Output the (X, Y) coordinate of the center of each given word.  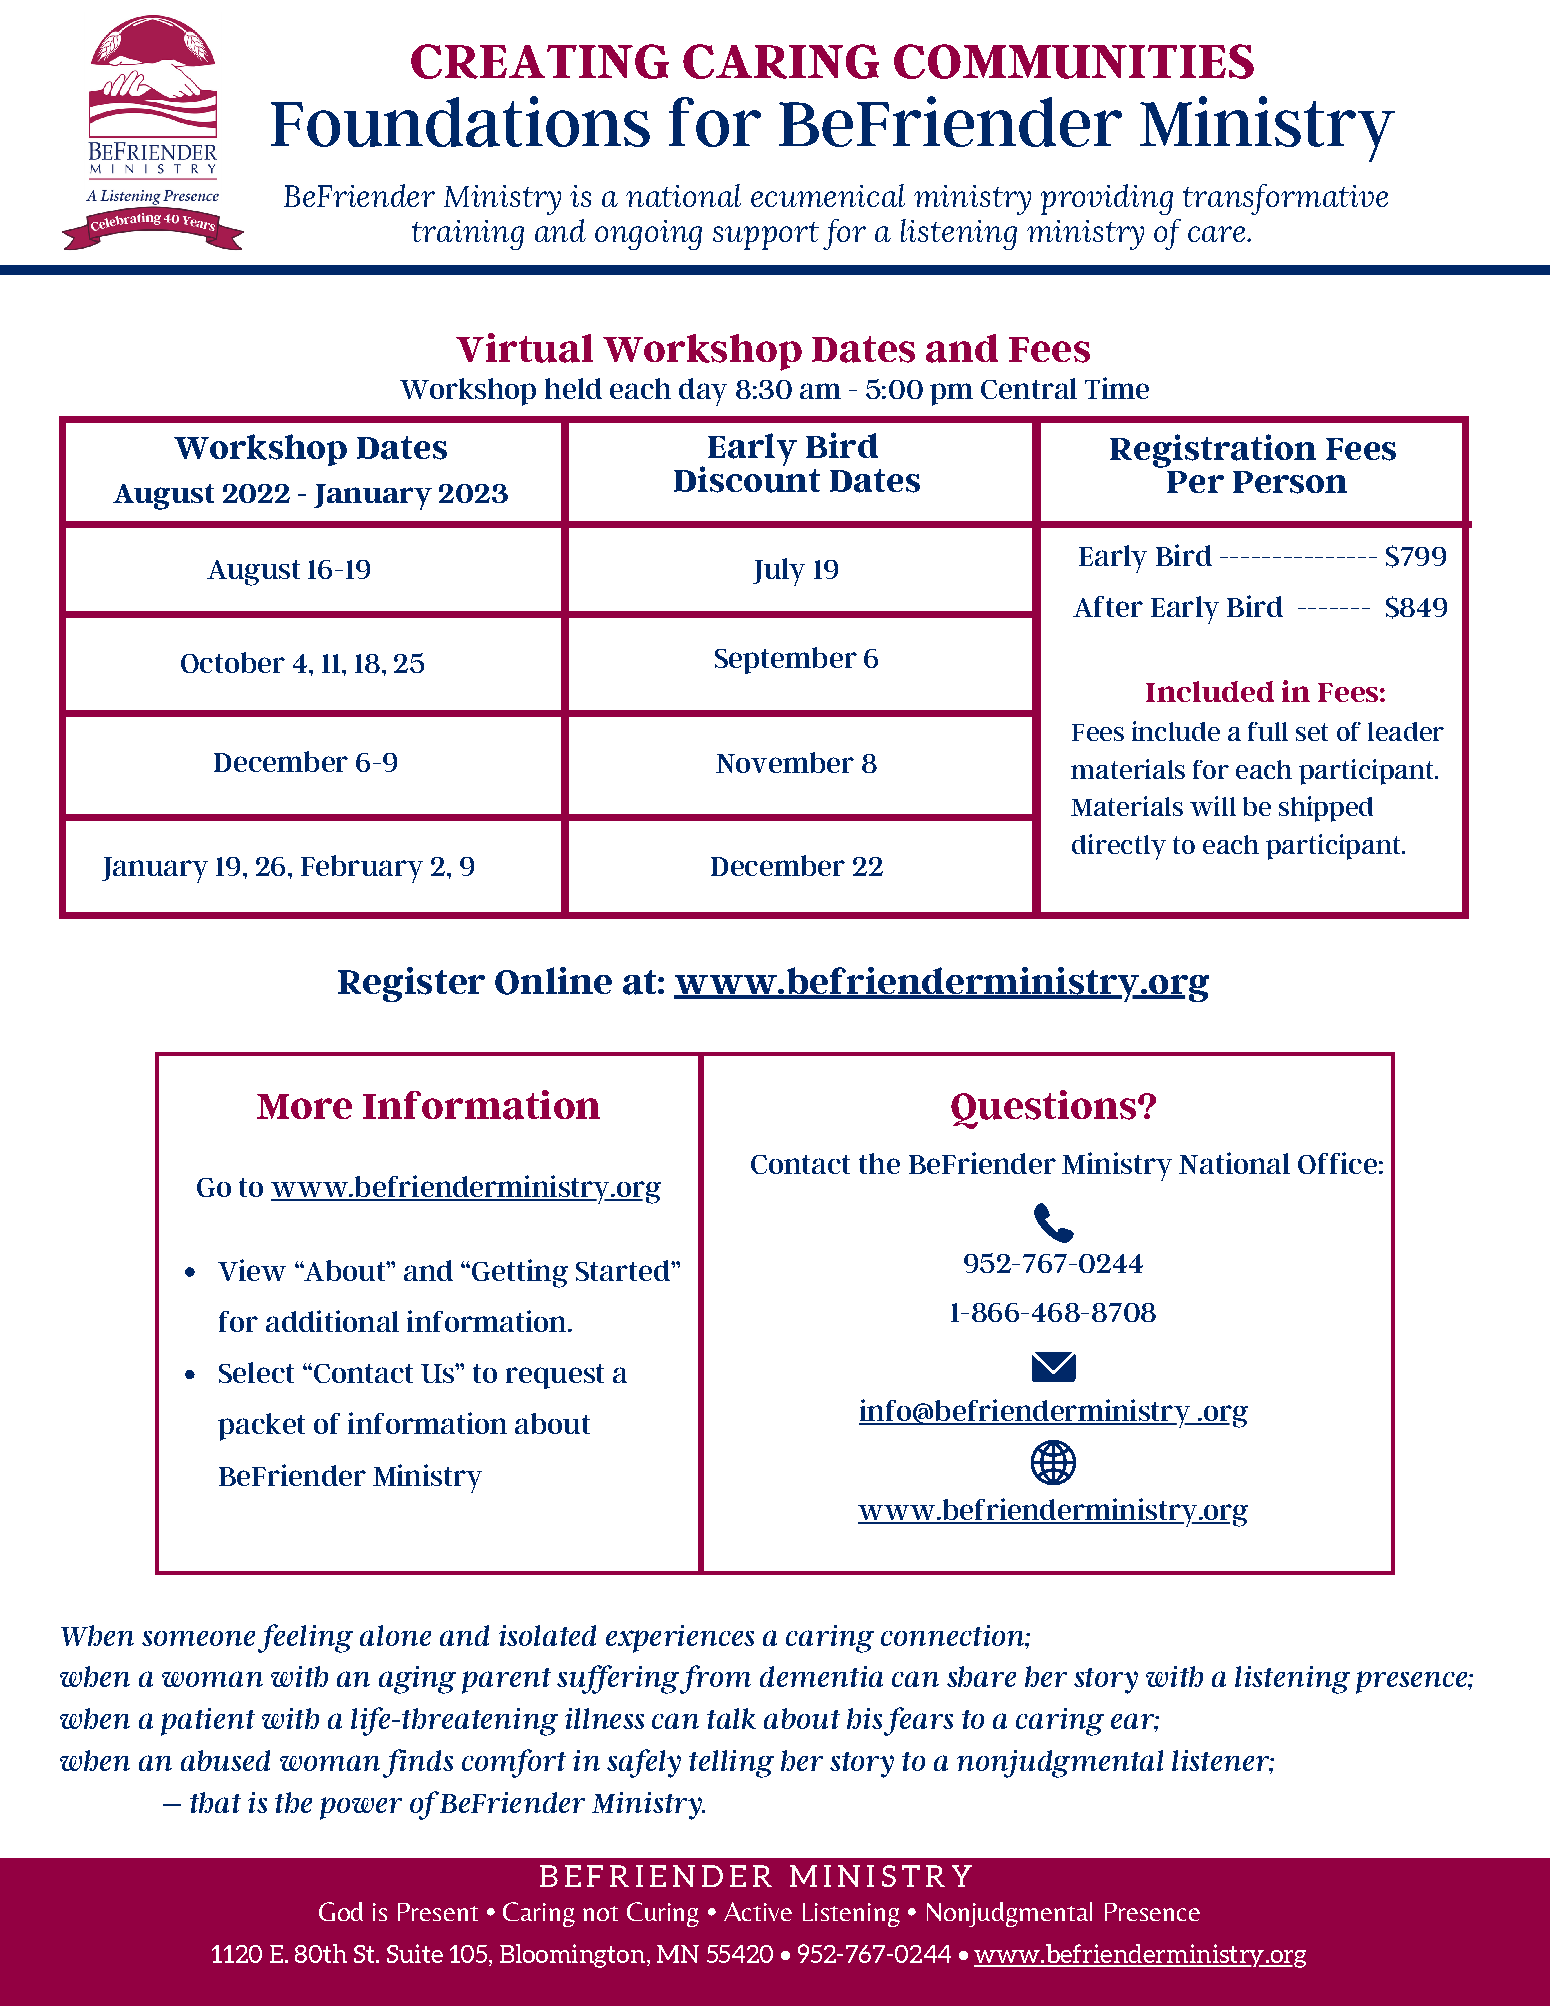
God (341, 1911)
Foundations (460, 121)
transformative (1285, 199)
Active (758, 1911)
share (981, 1676)
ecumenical (828, 195)
